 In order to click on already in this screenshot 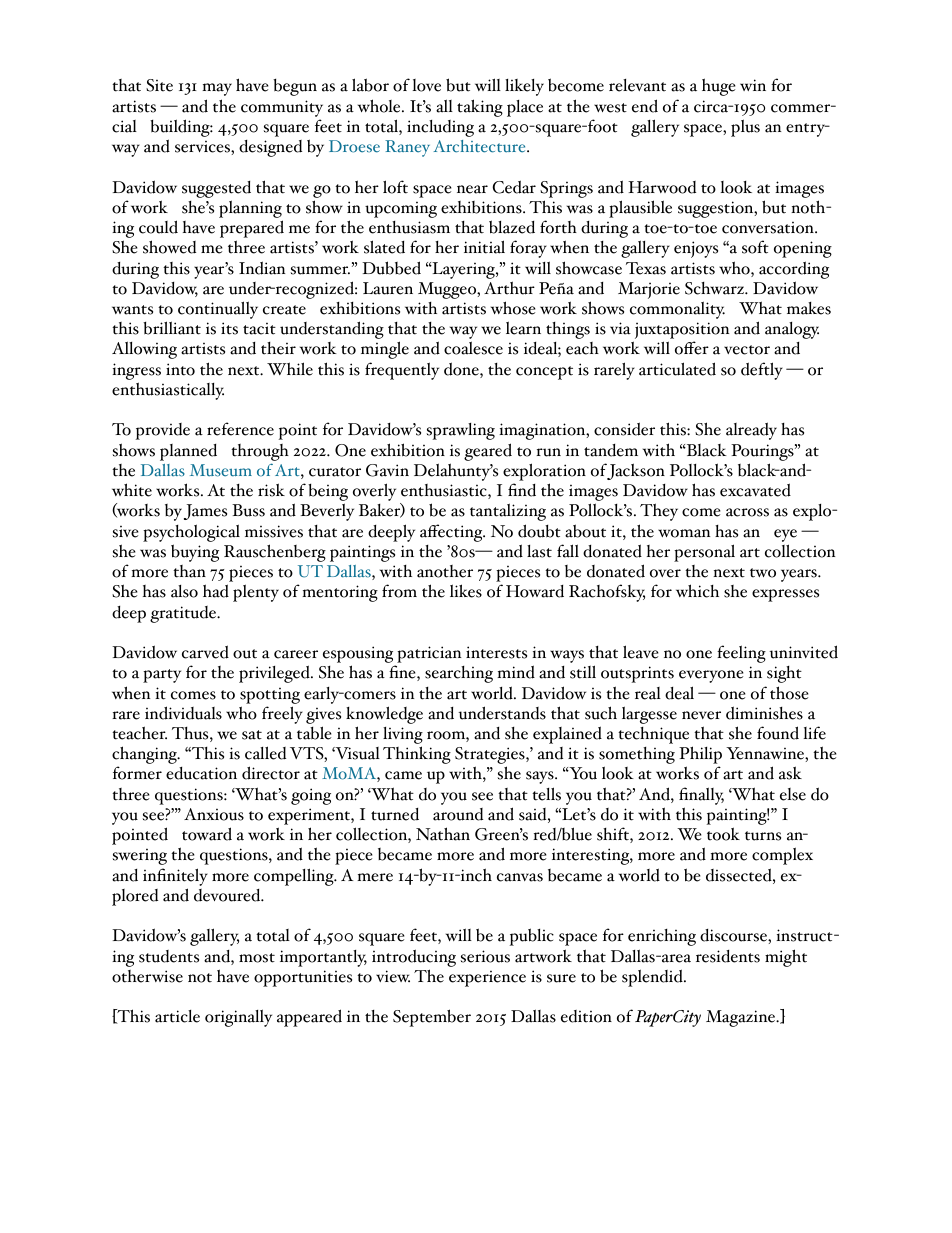, I will do `click(751, 431)`.
